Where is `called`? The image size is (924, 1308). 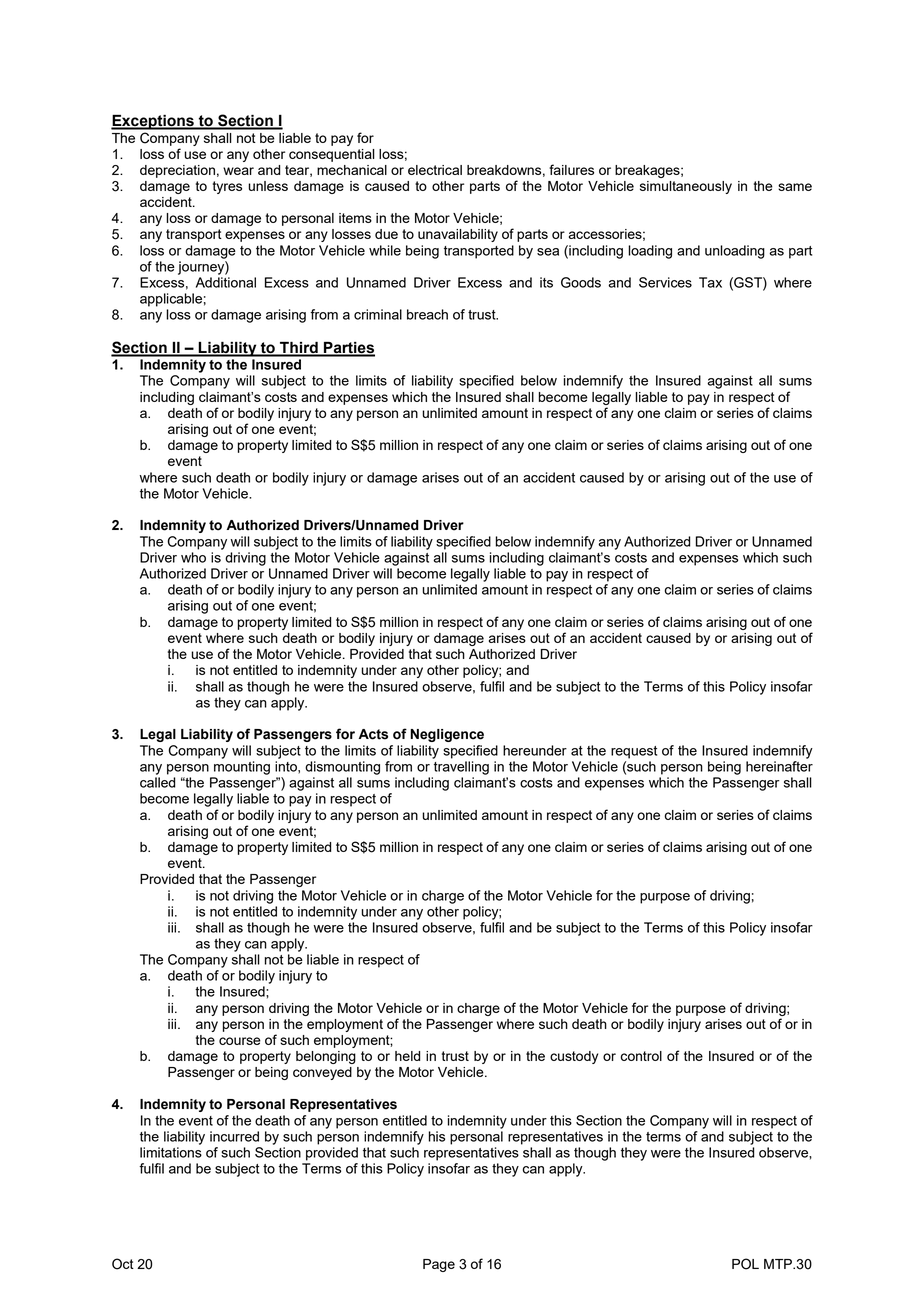 called is located at coordinates (157, 782).
